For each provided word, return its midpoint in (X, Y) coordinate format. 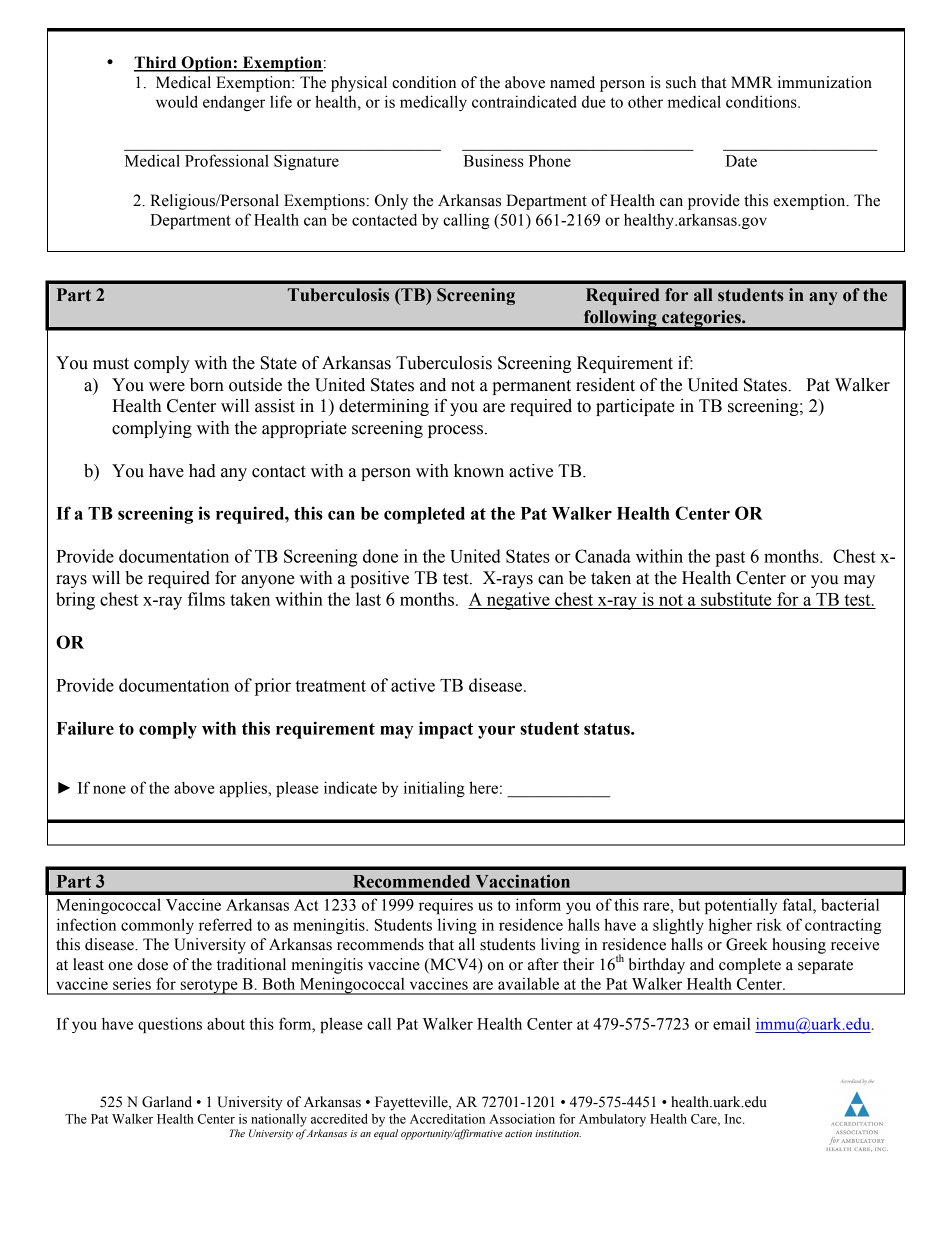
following (620, 319)
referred (225, 924)
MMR (752, 82)
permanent (531, 387)
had (202, 471)
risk (769, 924)
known (479, 471)
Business (494, 160)
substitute (736, 599)
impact (446, 730)
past (730, 559)
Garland (167, 1102)
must (111, 364)
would (177, 101)
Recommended (411, 881)
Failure (85, 728)
